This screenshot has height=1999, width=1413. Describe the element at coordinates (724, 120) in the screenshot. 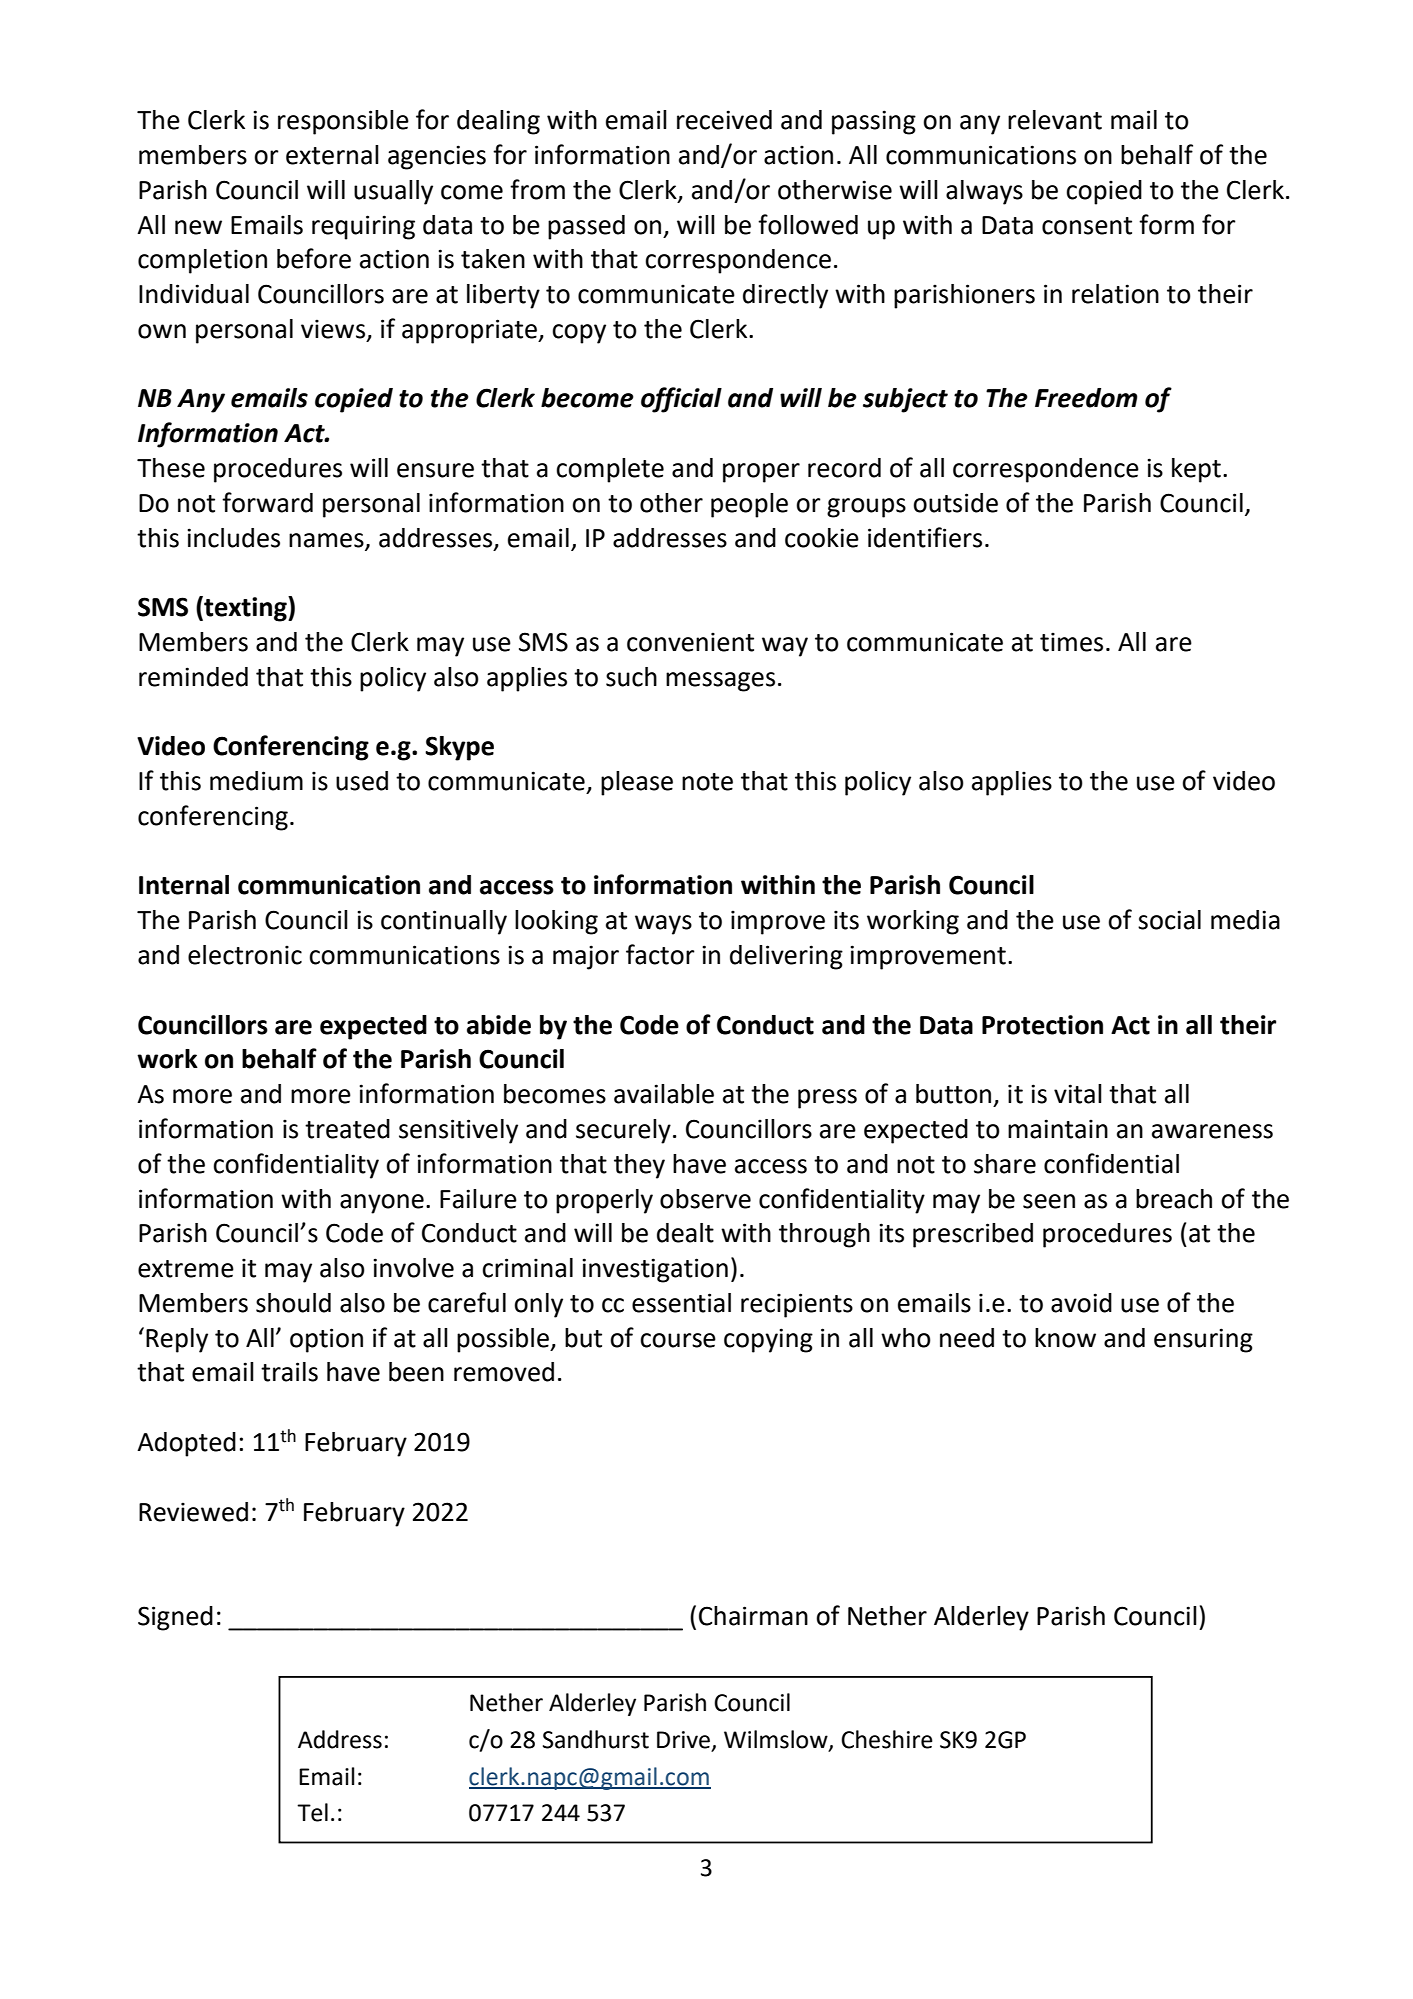

I see `received` at that location.
